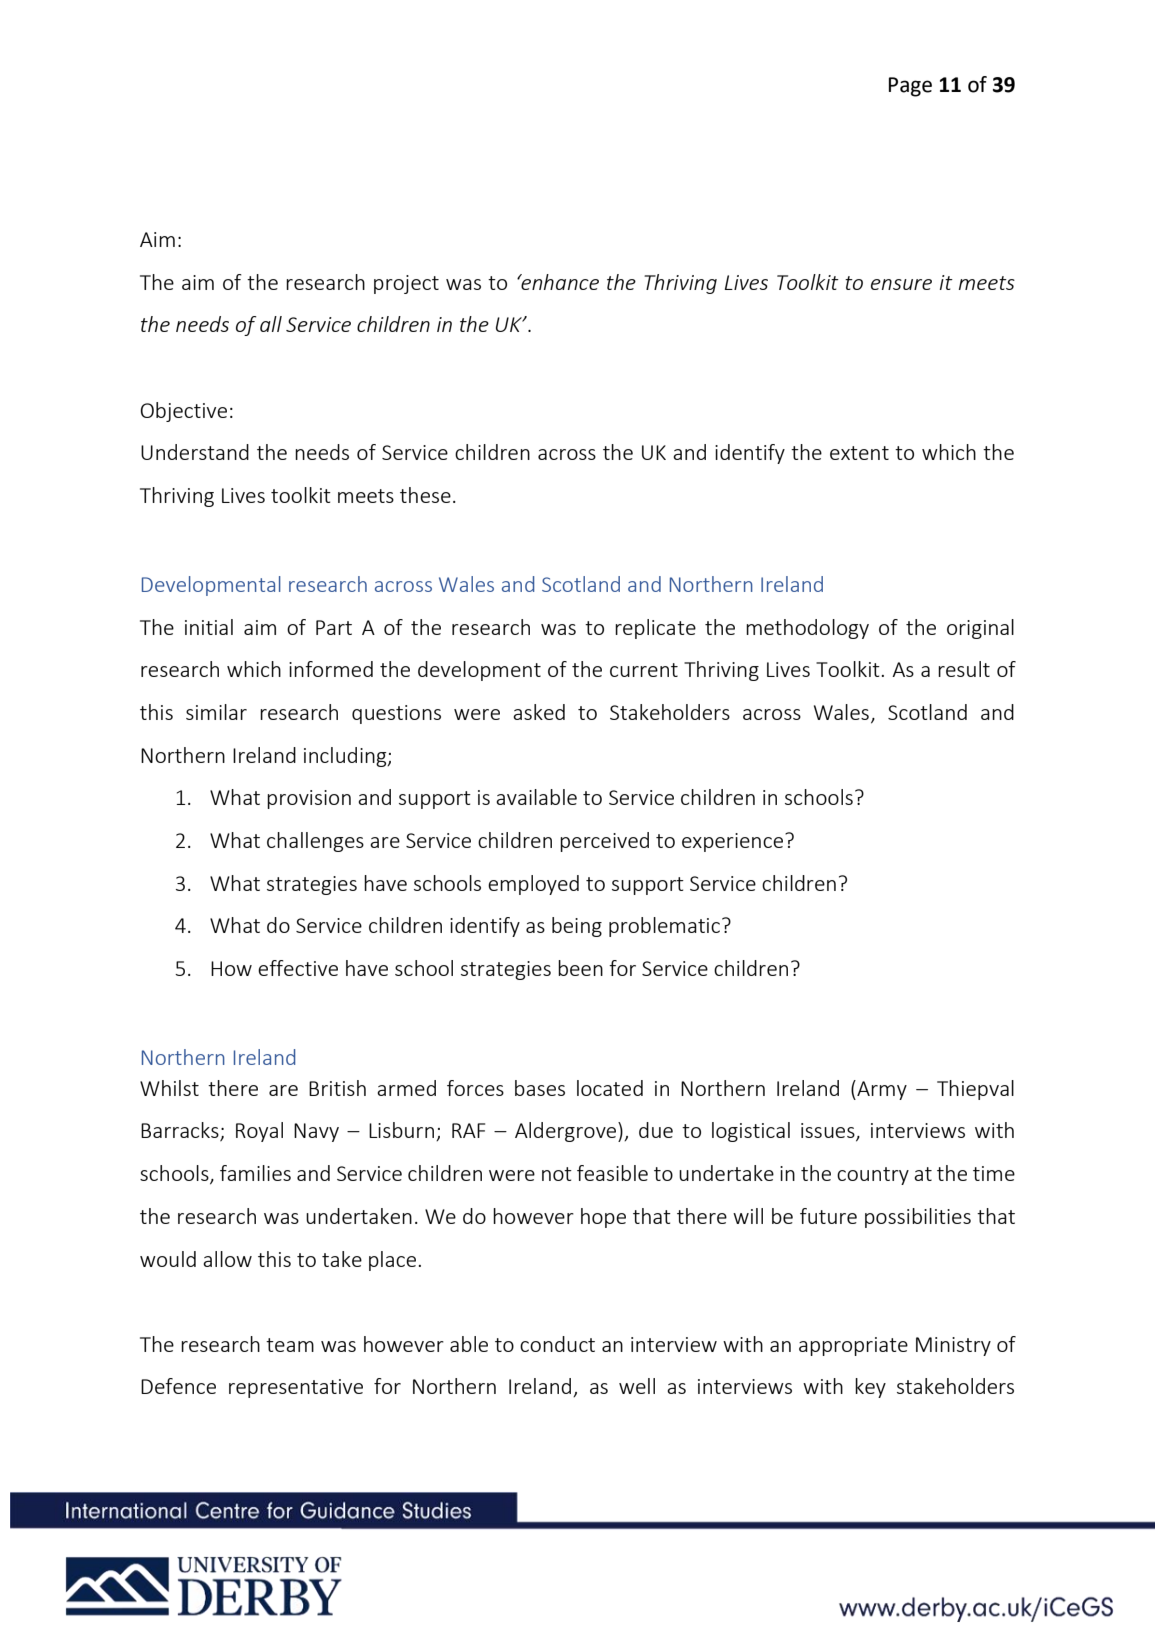 The width and height of the screenshot is (1155, 1634). Describe the element at coordinates (195, 452) in the screenshot. I see `Understand` at that location.
